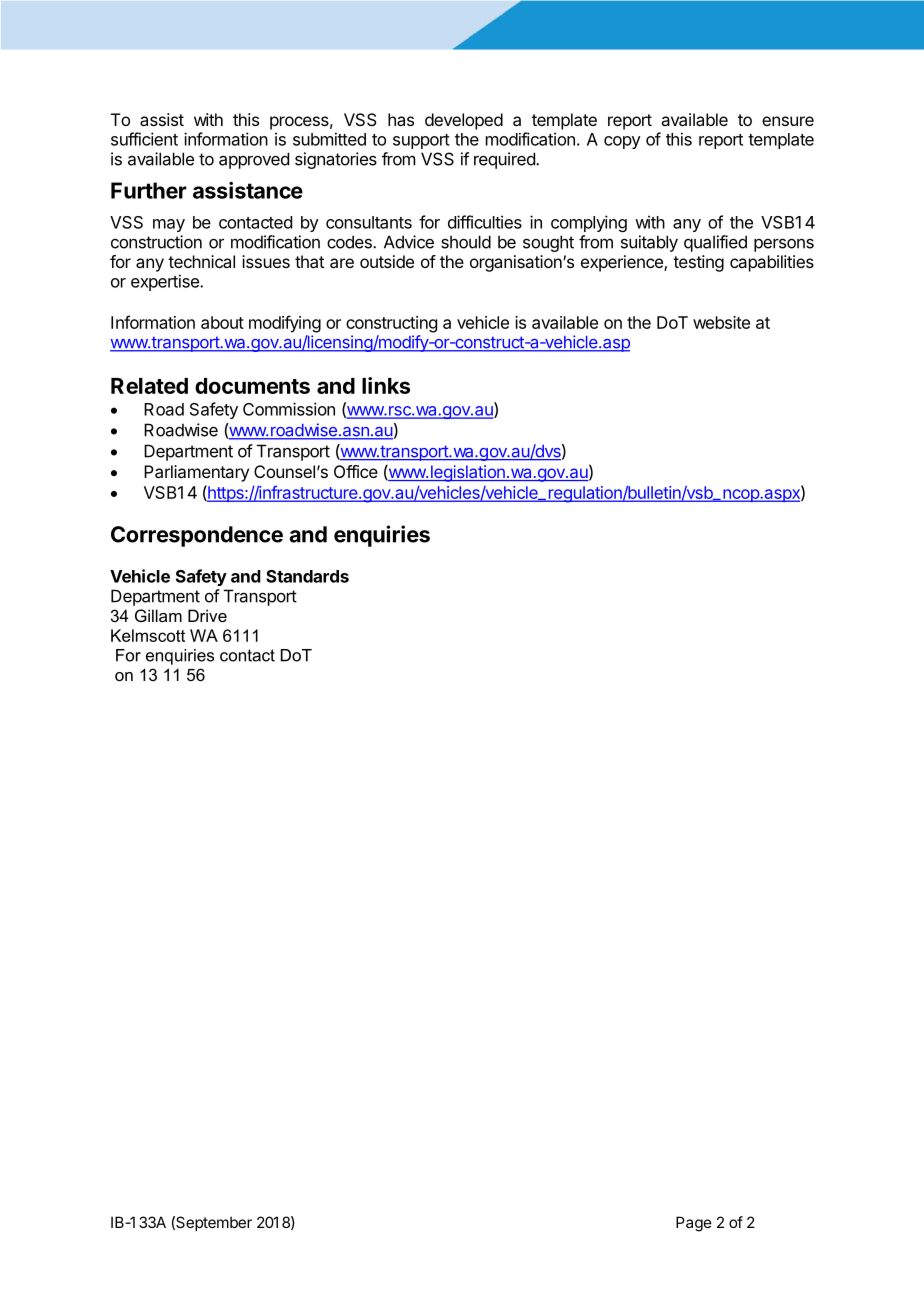 The image size is (924, 1308). I want to click on ensure, so click(788, 121).
